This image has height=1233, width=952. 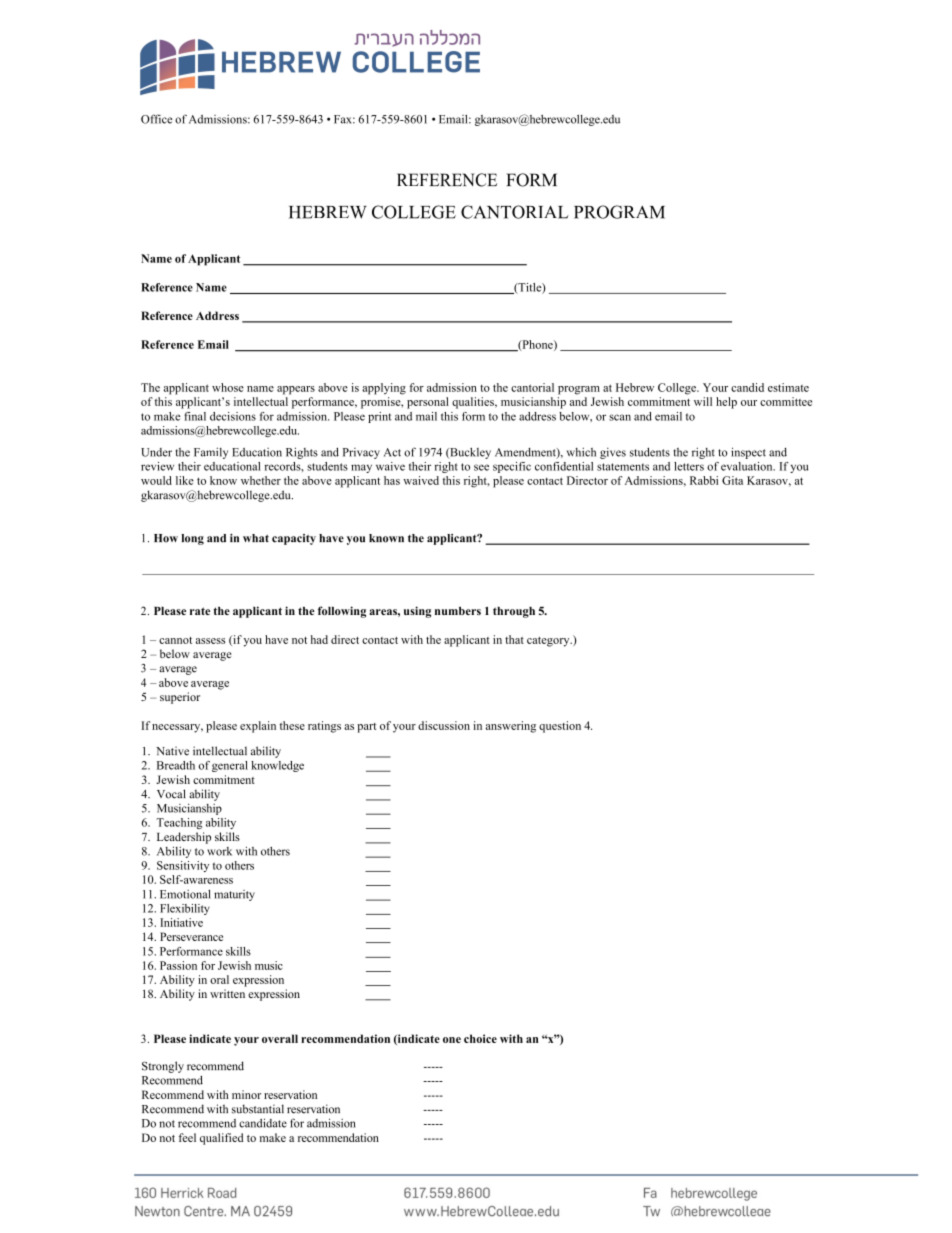 I want to click on applying, so click(x=384, y=389).
